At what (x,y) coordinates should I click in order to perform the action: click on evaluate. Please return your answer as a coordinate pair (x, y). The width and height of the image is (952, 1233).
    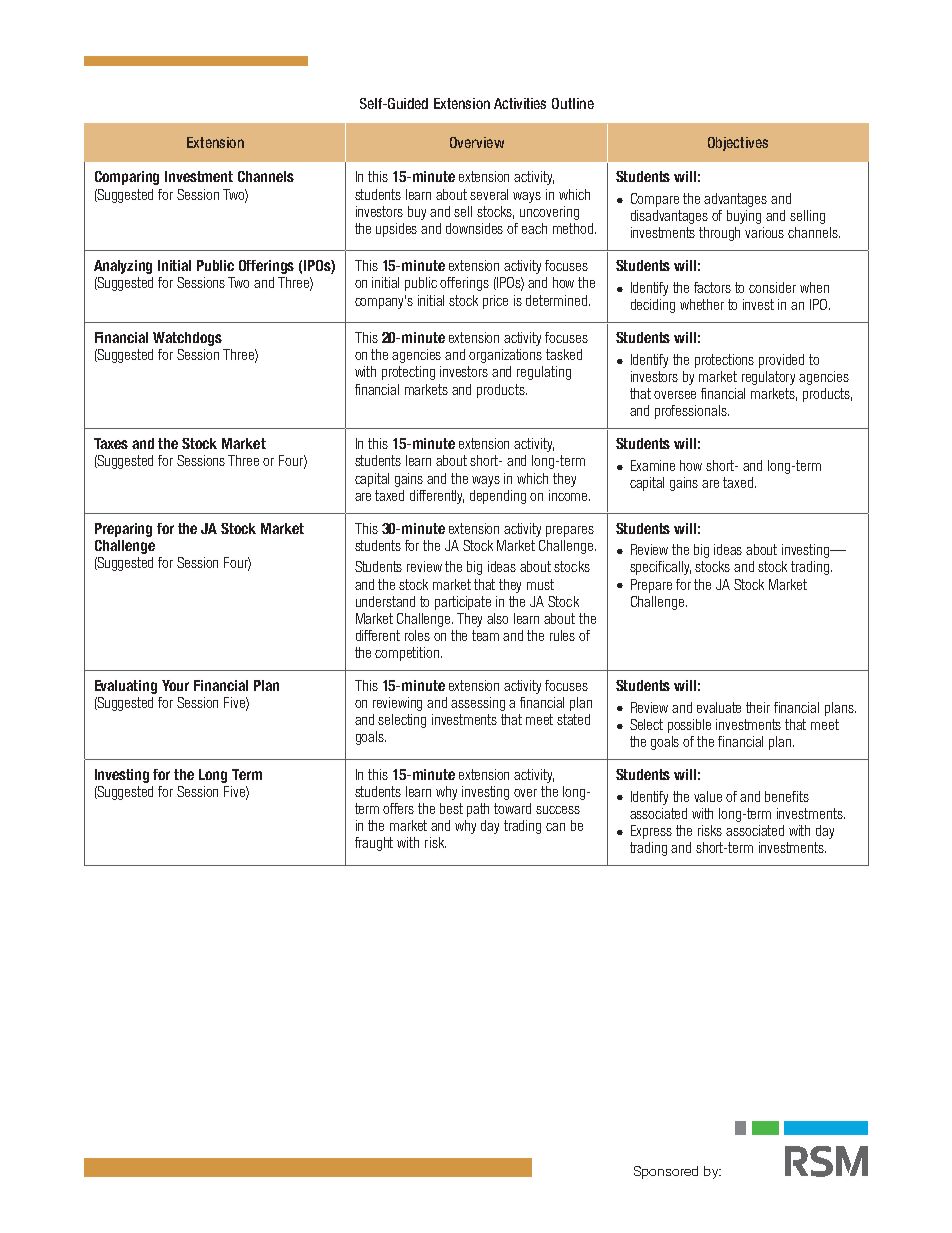
    Looking at the image, I should click on (719, 707).
